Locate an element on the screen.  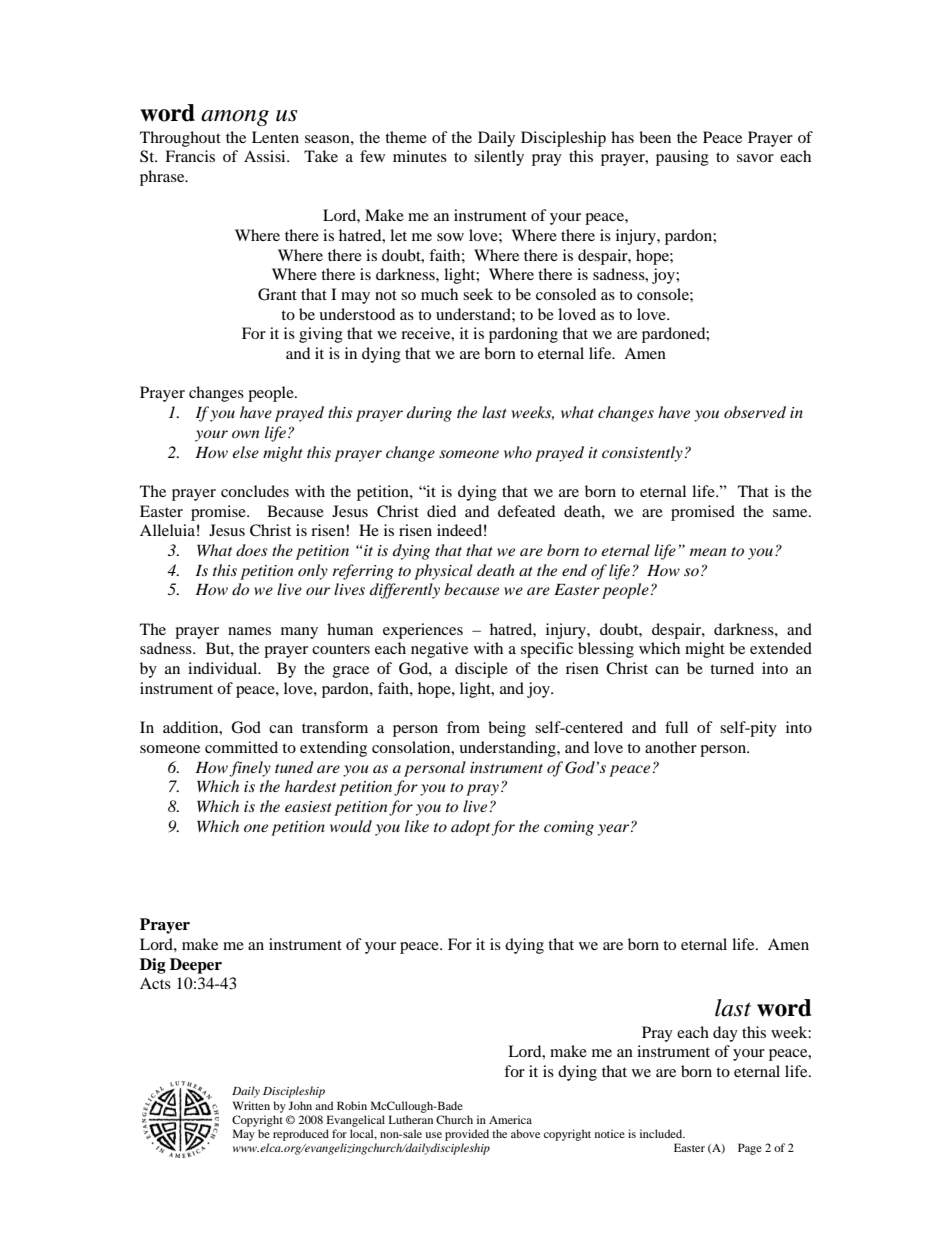
pausing is located at coordinates (682, 158).
